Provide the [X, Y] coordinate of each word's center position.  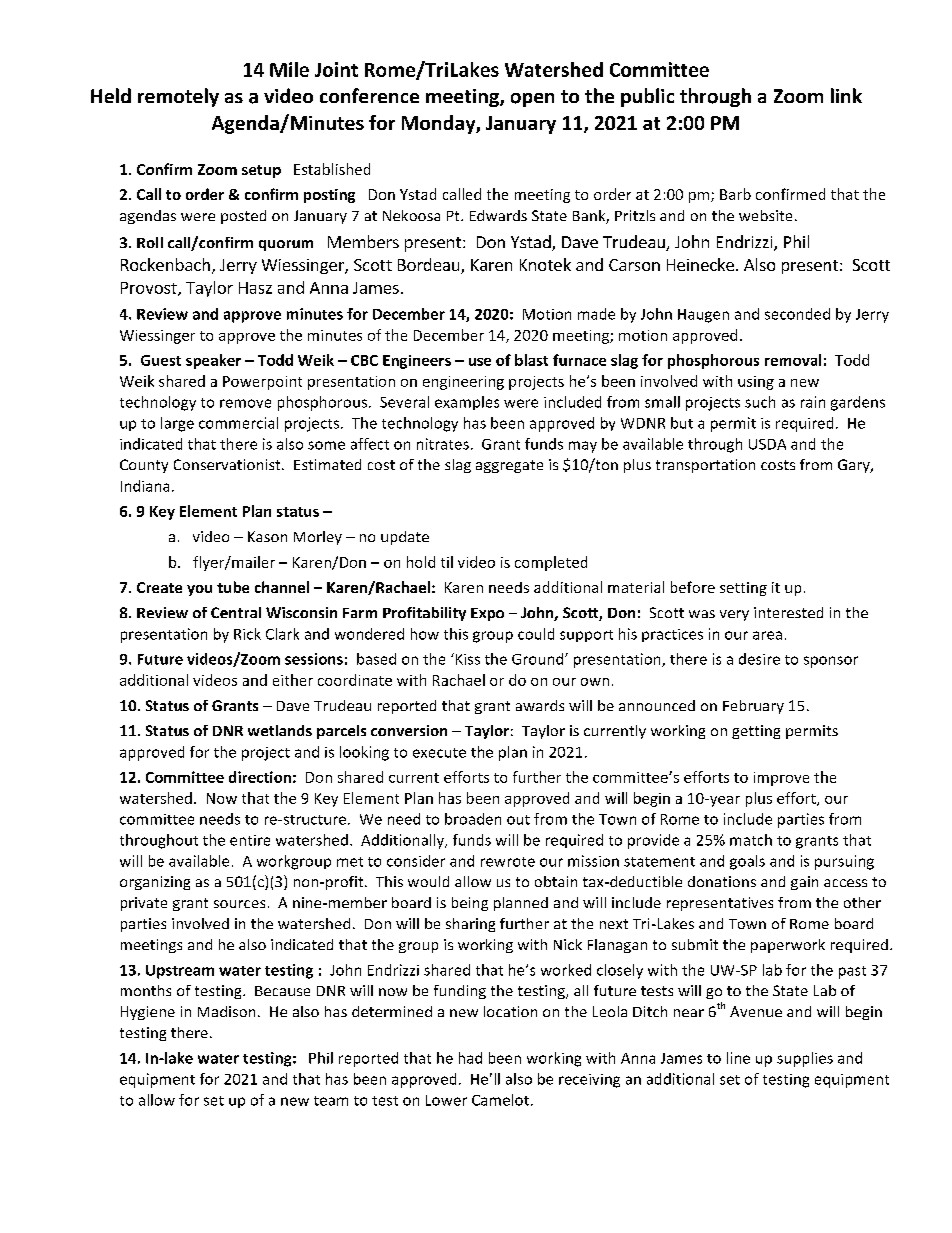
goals [747, 862]
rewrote [508, 862]
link [846, 95]
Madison [226, 1011]
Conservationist [228, 464]
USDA [767, 444]
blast [531, 360]
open [532, 100]
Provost [150, 289]
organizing [155, 883]
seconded [797, 314]
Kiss [466, 659]
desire [759, 659]
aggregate [509, 466]
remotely [178, 97]
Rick [247, 634]
